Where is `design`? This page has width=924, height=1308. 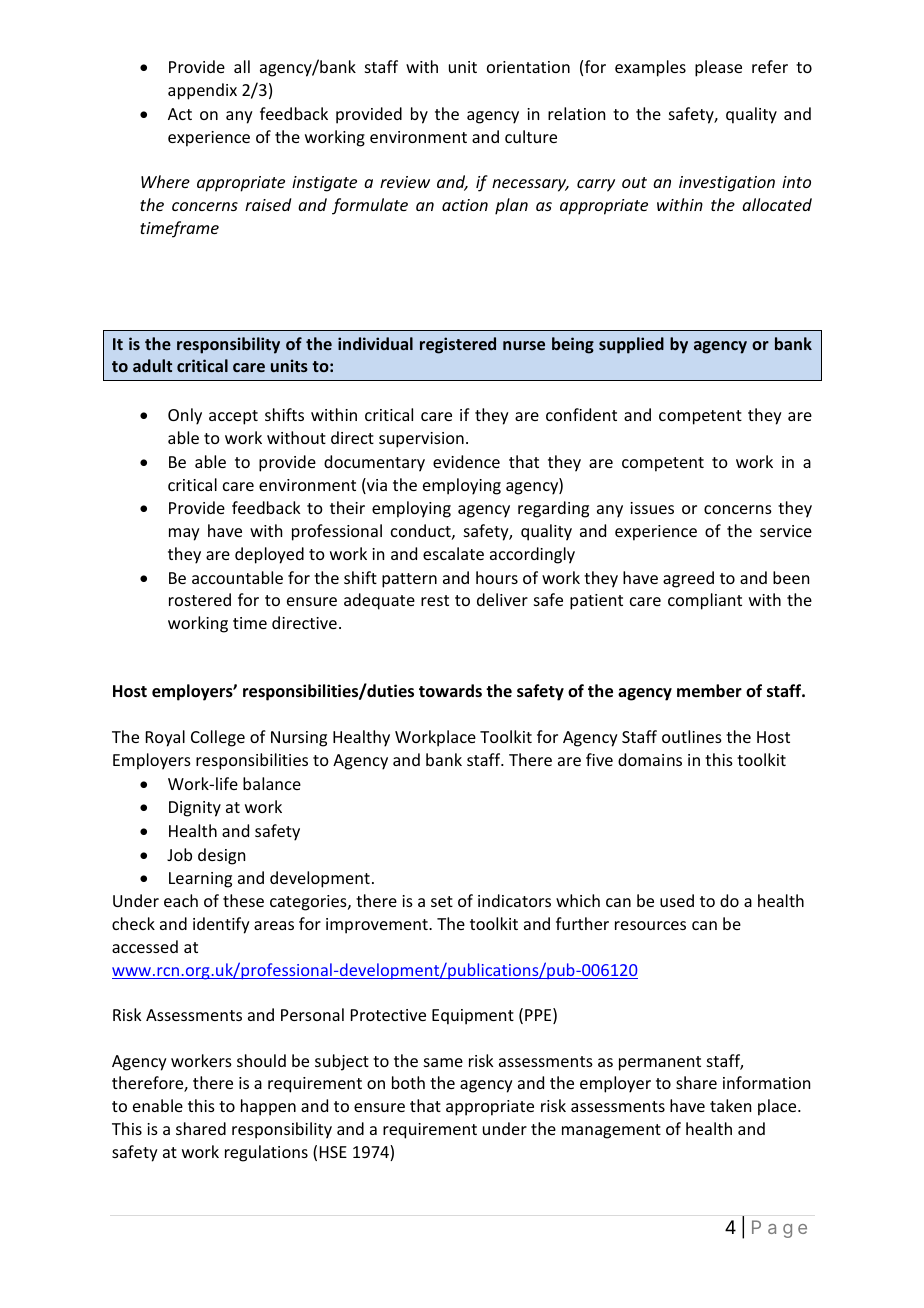 design is located at coordinates (221, 856).
